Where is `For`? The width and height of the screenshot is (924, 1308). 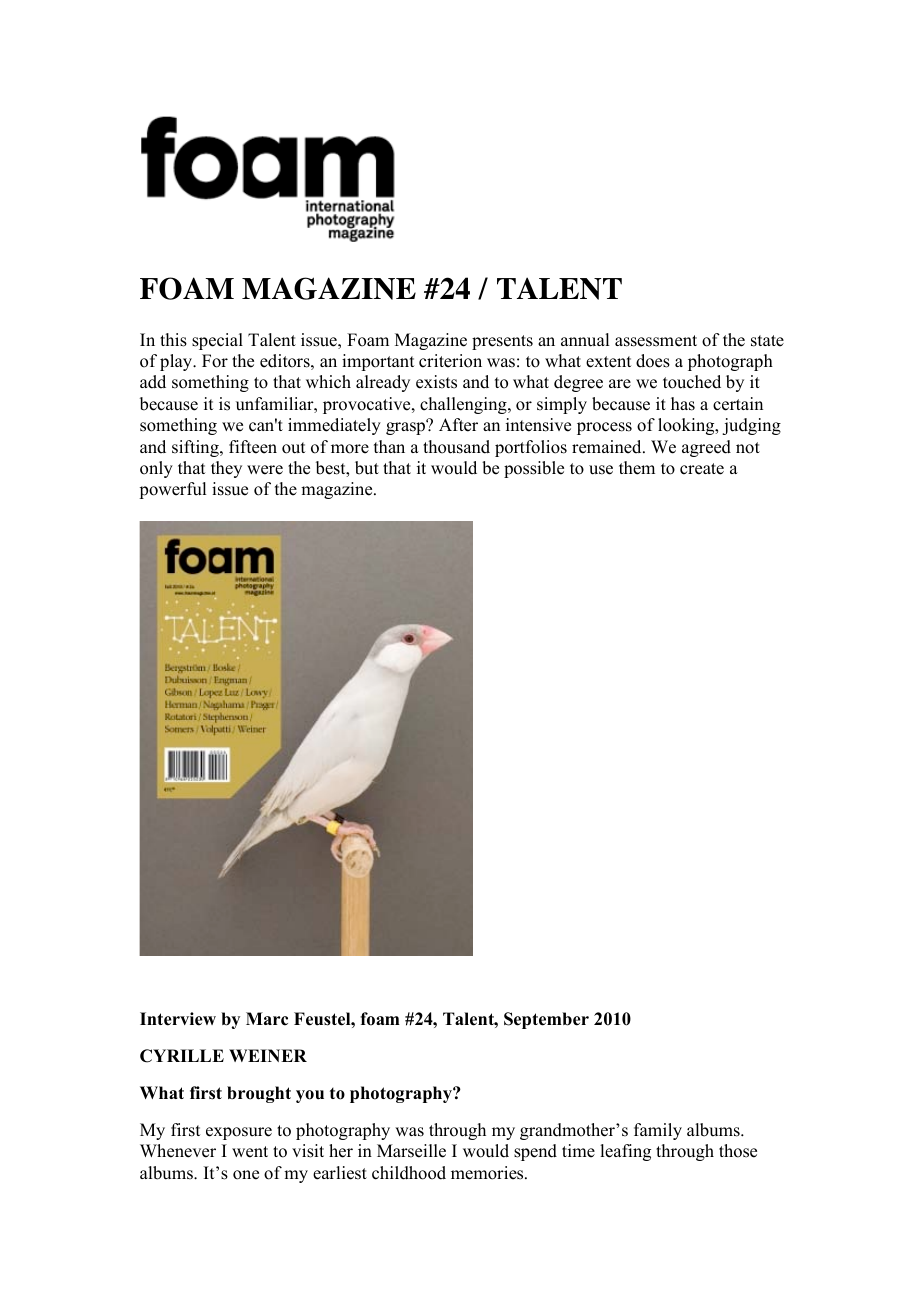 For is located at coordinates (215, 361).
